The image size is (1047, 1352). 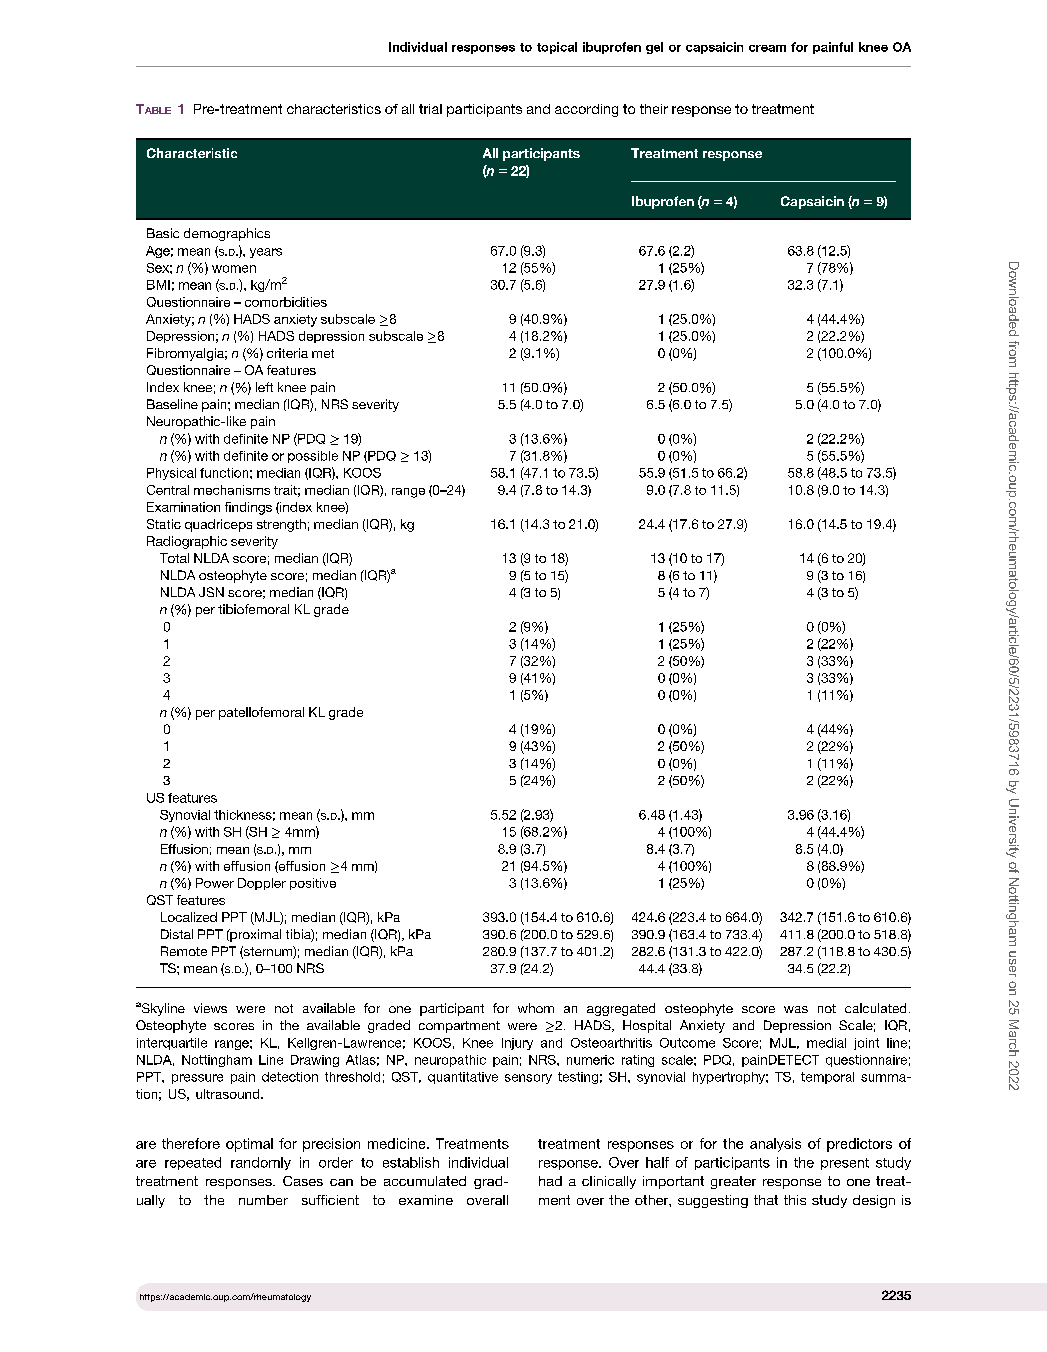 I want to click on Doppler, so click(x=262, y=884).
